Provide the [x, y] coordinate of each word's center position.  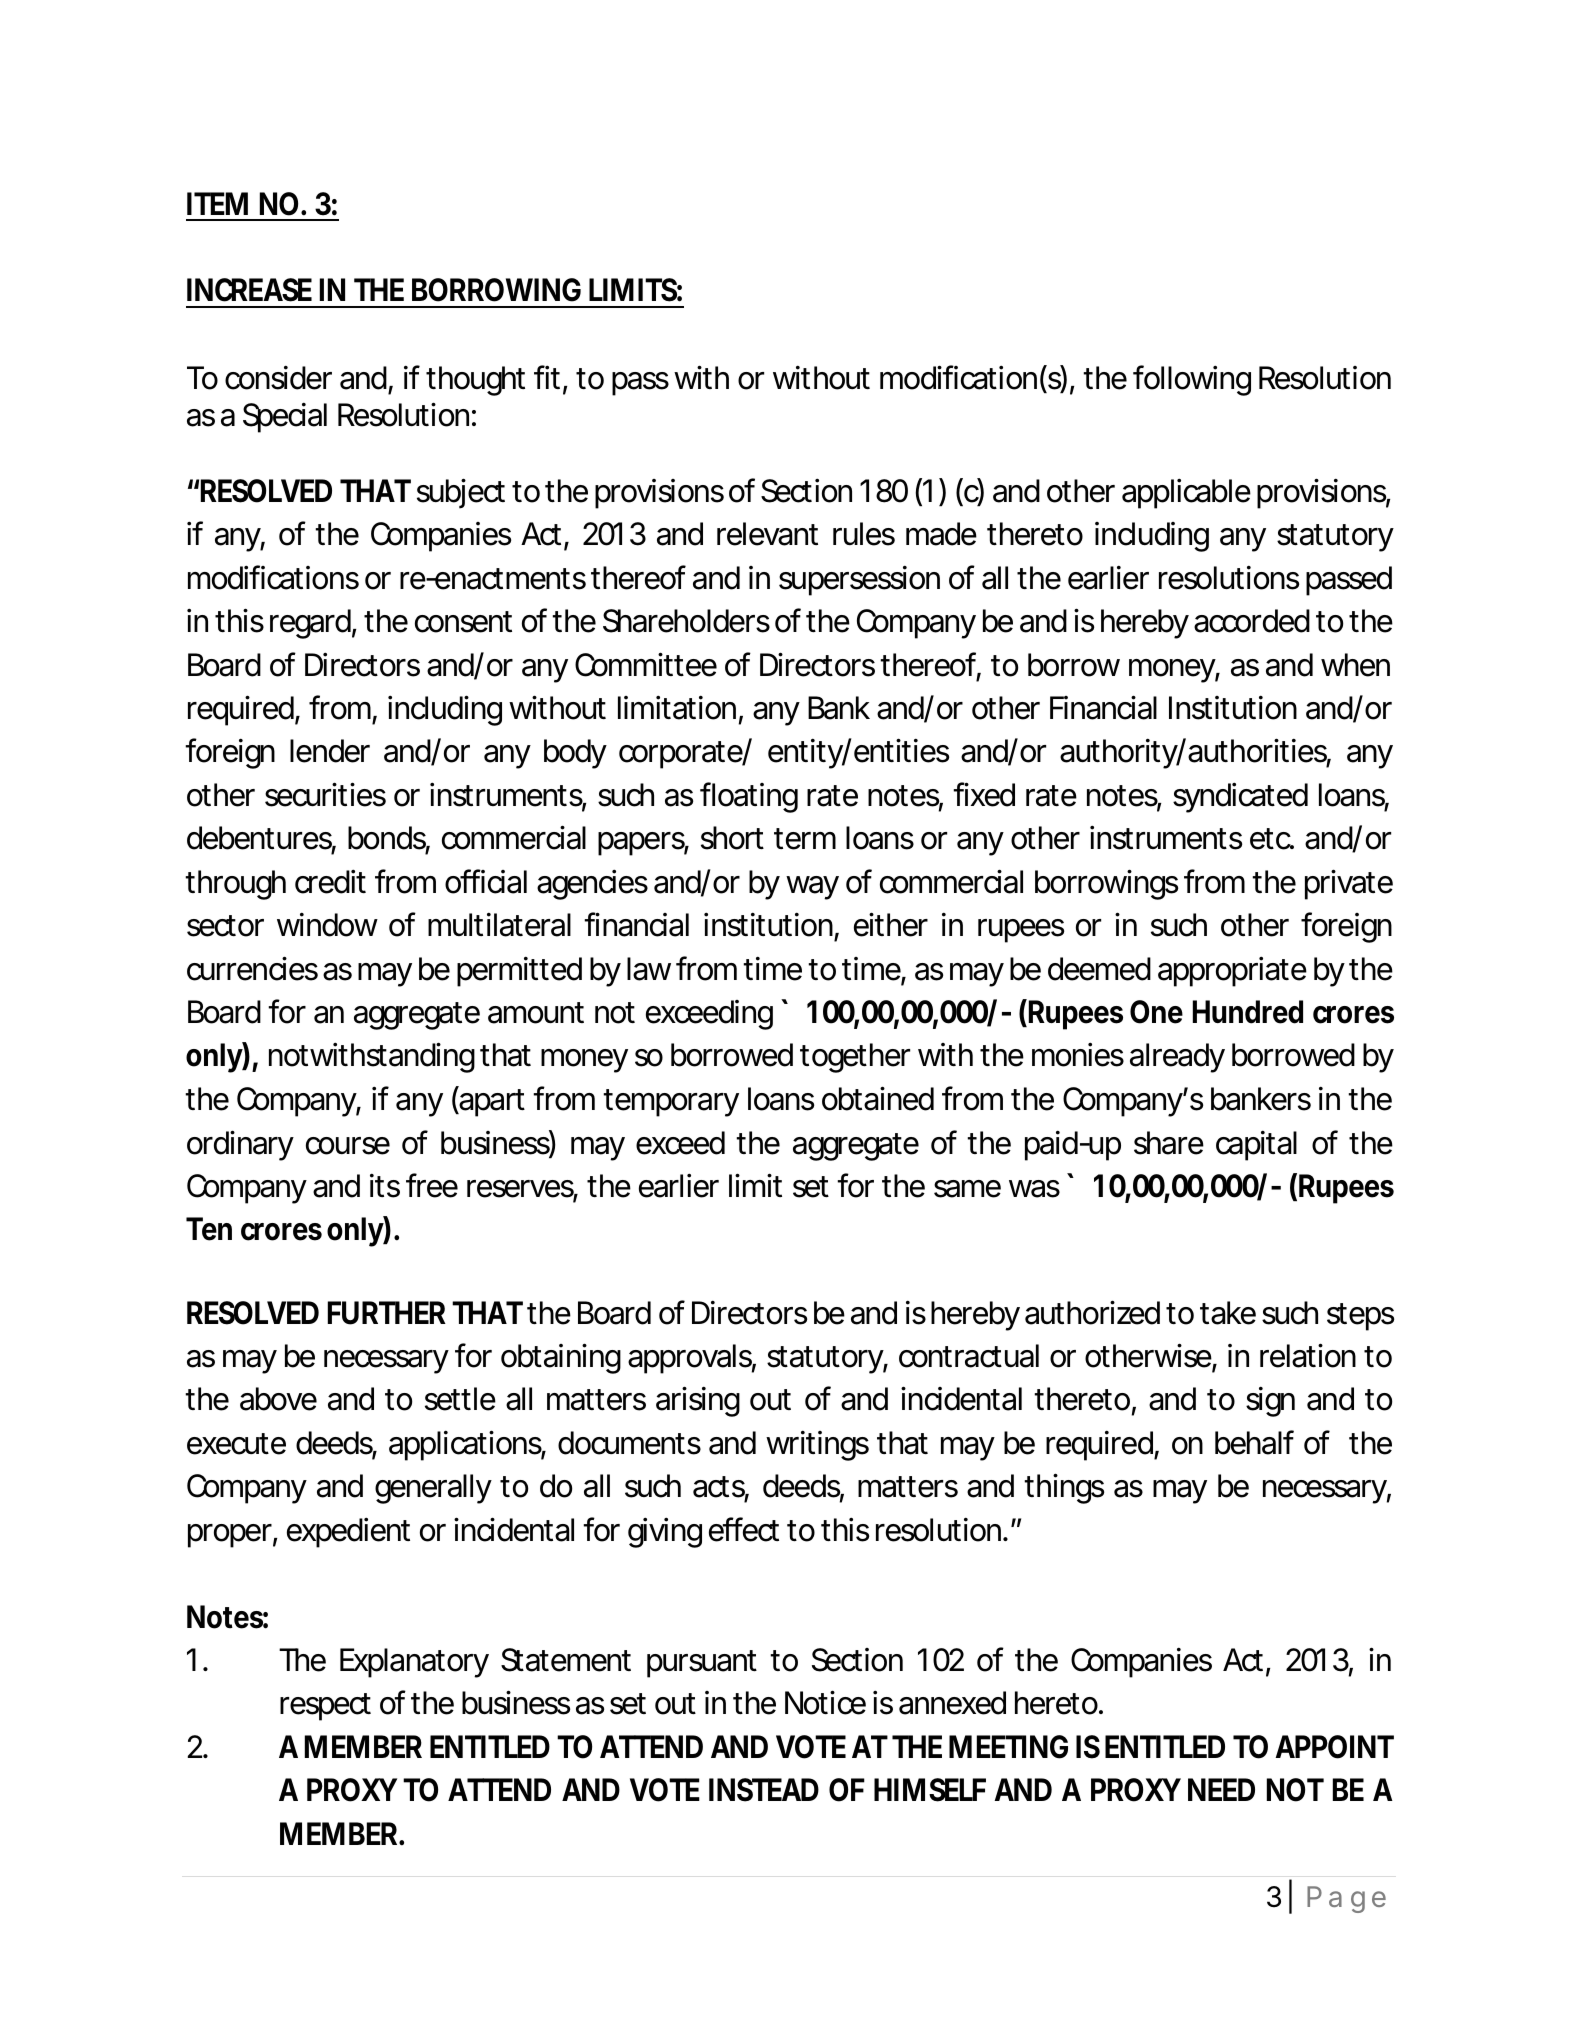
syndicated [1240, 798]
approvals [692, 1359]
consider [278, 378]
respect [325, 1707]
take [1228, 1313]
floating [749, 797]
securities [325, 794]
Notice [825, 1702]
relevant [767, 534]
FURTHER [387, 1313]
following [1192, 380]
